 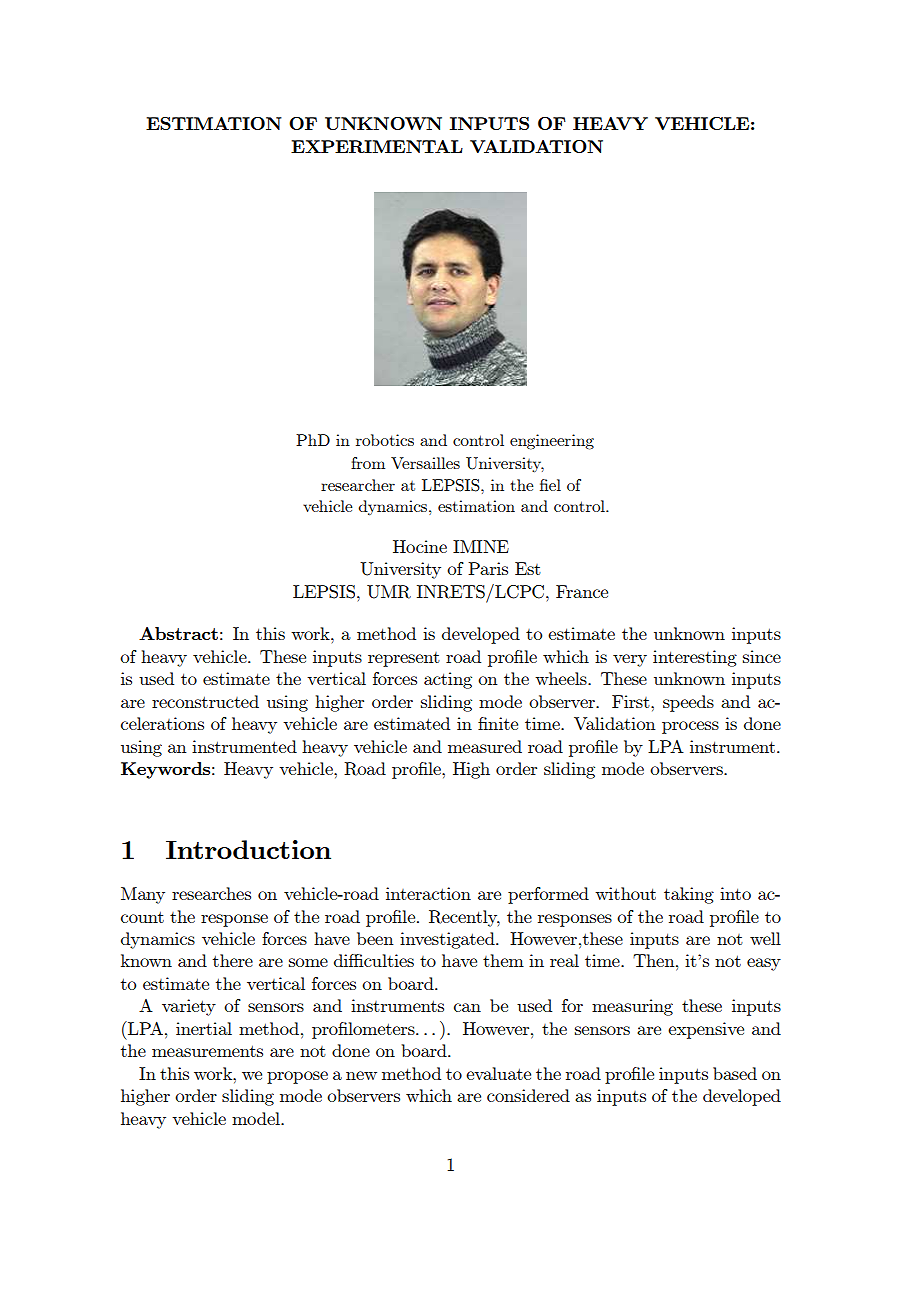 I want to click on France, so click(x=582, y=591).
